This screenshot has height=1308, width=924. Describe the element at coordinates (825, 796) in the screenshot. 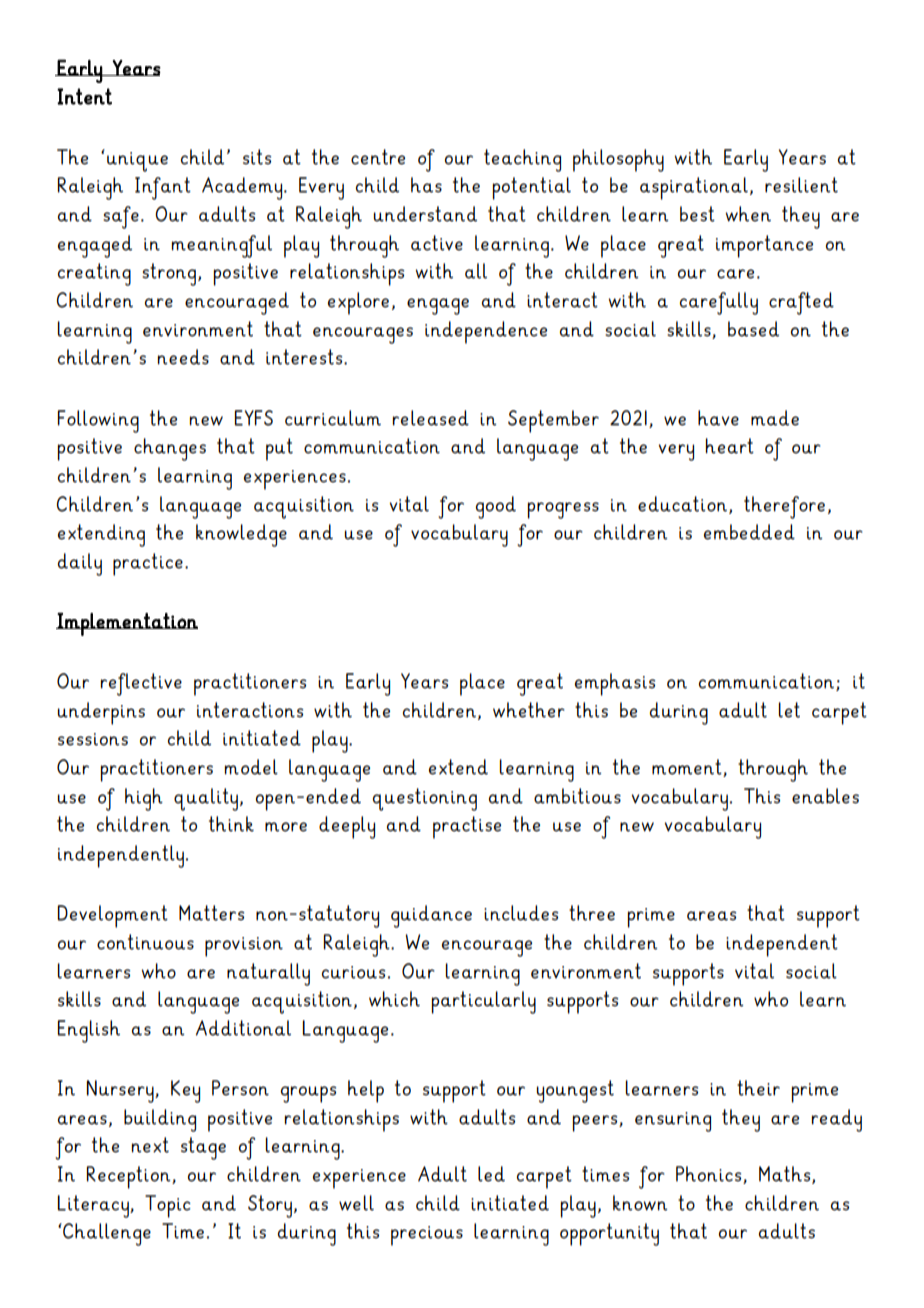

I see `enables` at that location.
